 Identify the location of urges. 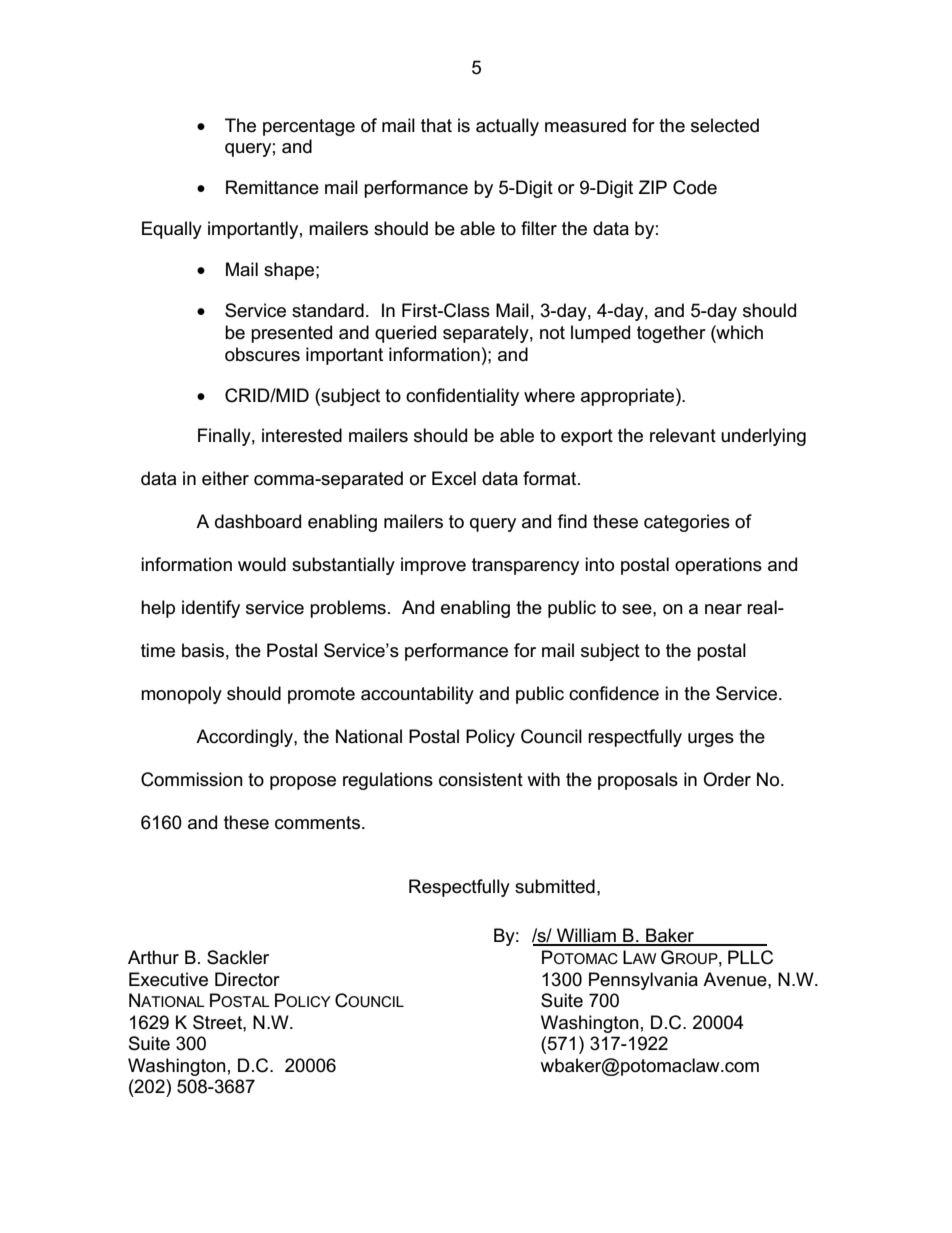
(711, 740).
